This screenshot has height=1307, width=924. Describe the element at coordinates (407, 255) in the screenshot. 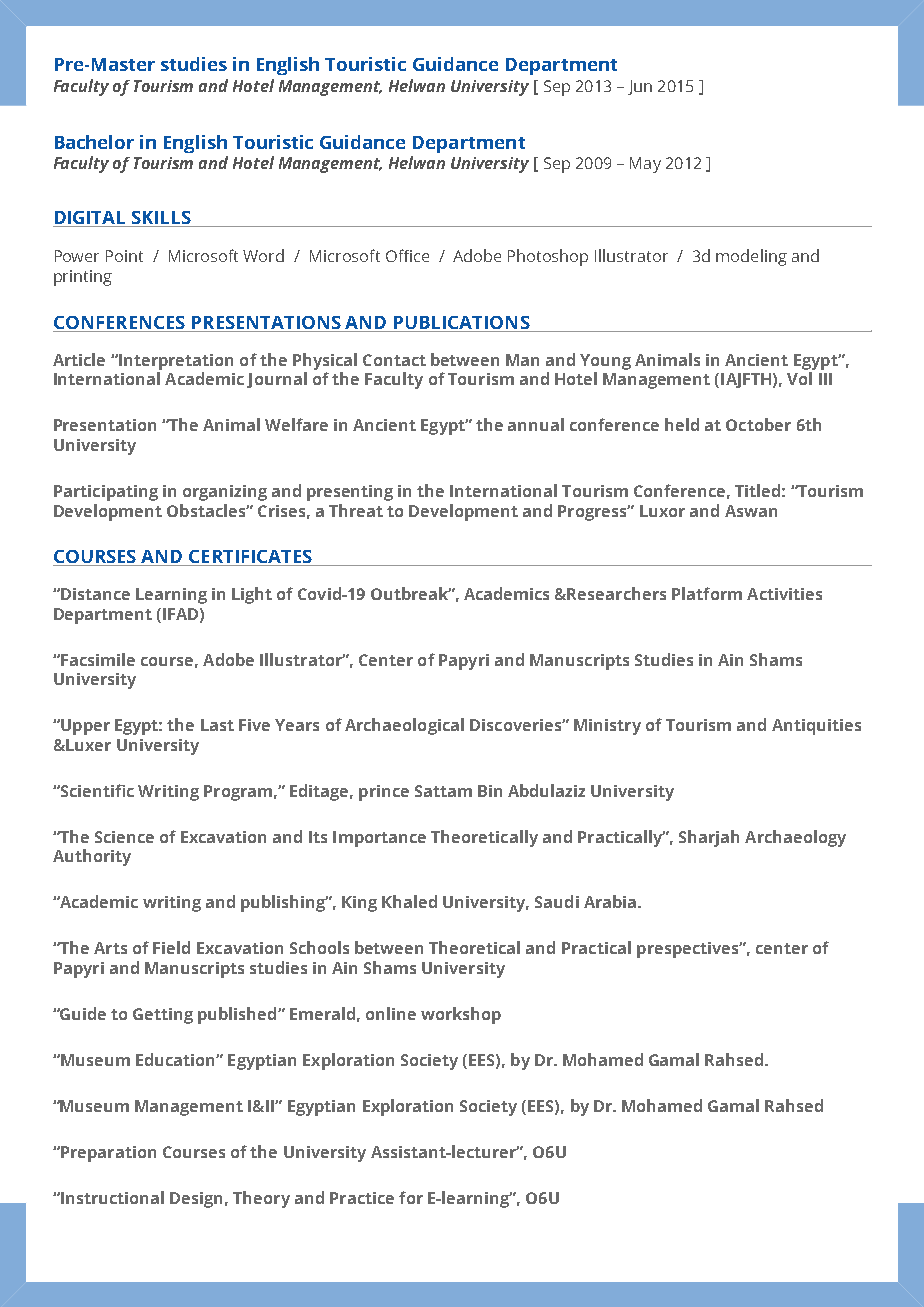

I see `Office` at that location.
